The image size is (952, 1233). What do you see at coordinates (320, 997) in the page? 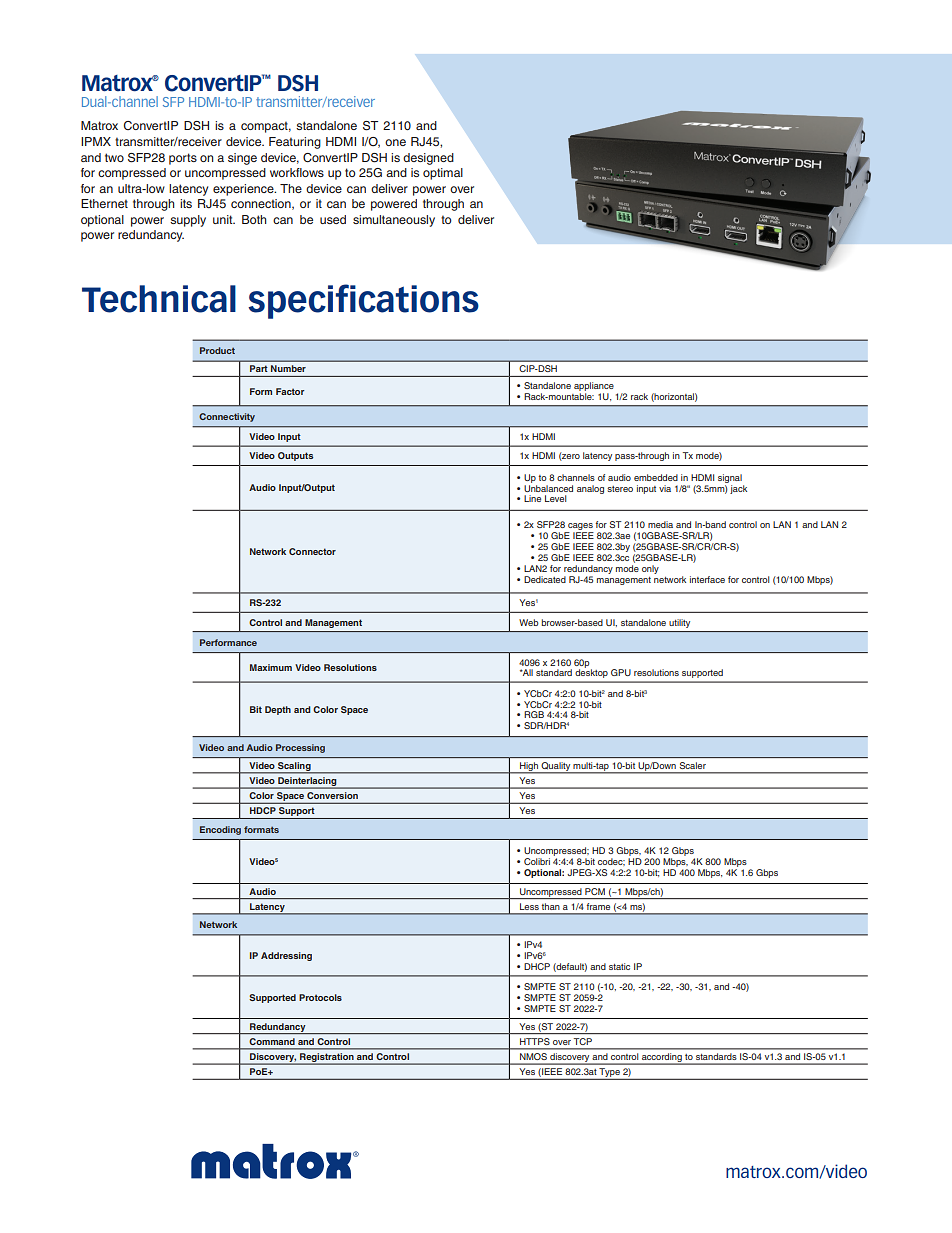
I see `Protocols` at bounding box center [320, 997].
